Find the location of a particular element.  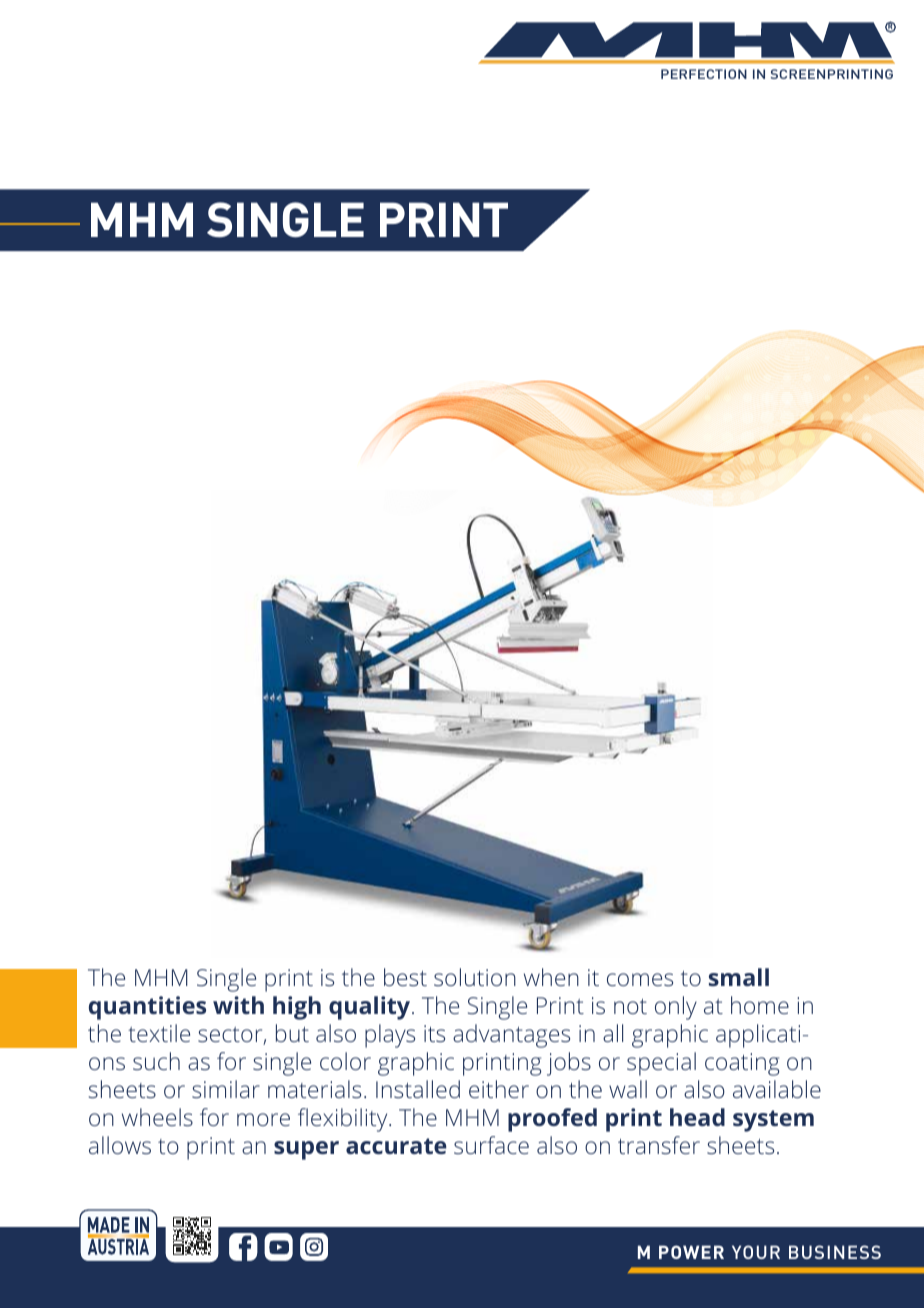

small is located at coordinates (739, 977).
